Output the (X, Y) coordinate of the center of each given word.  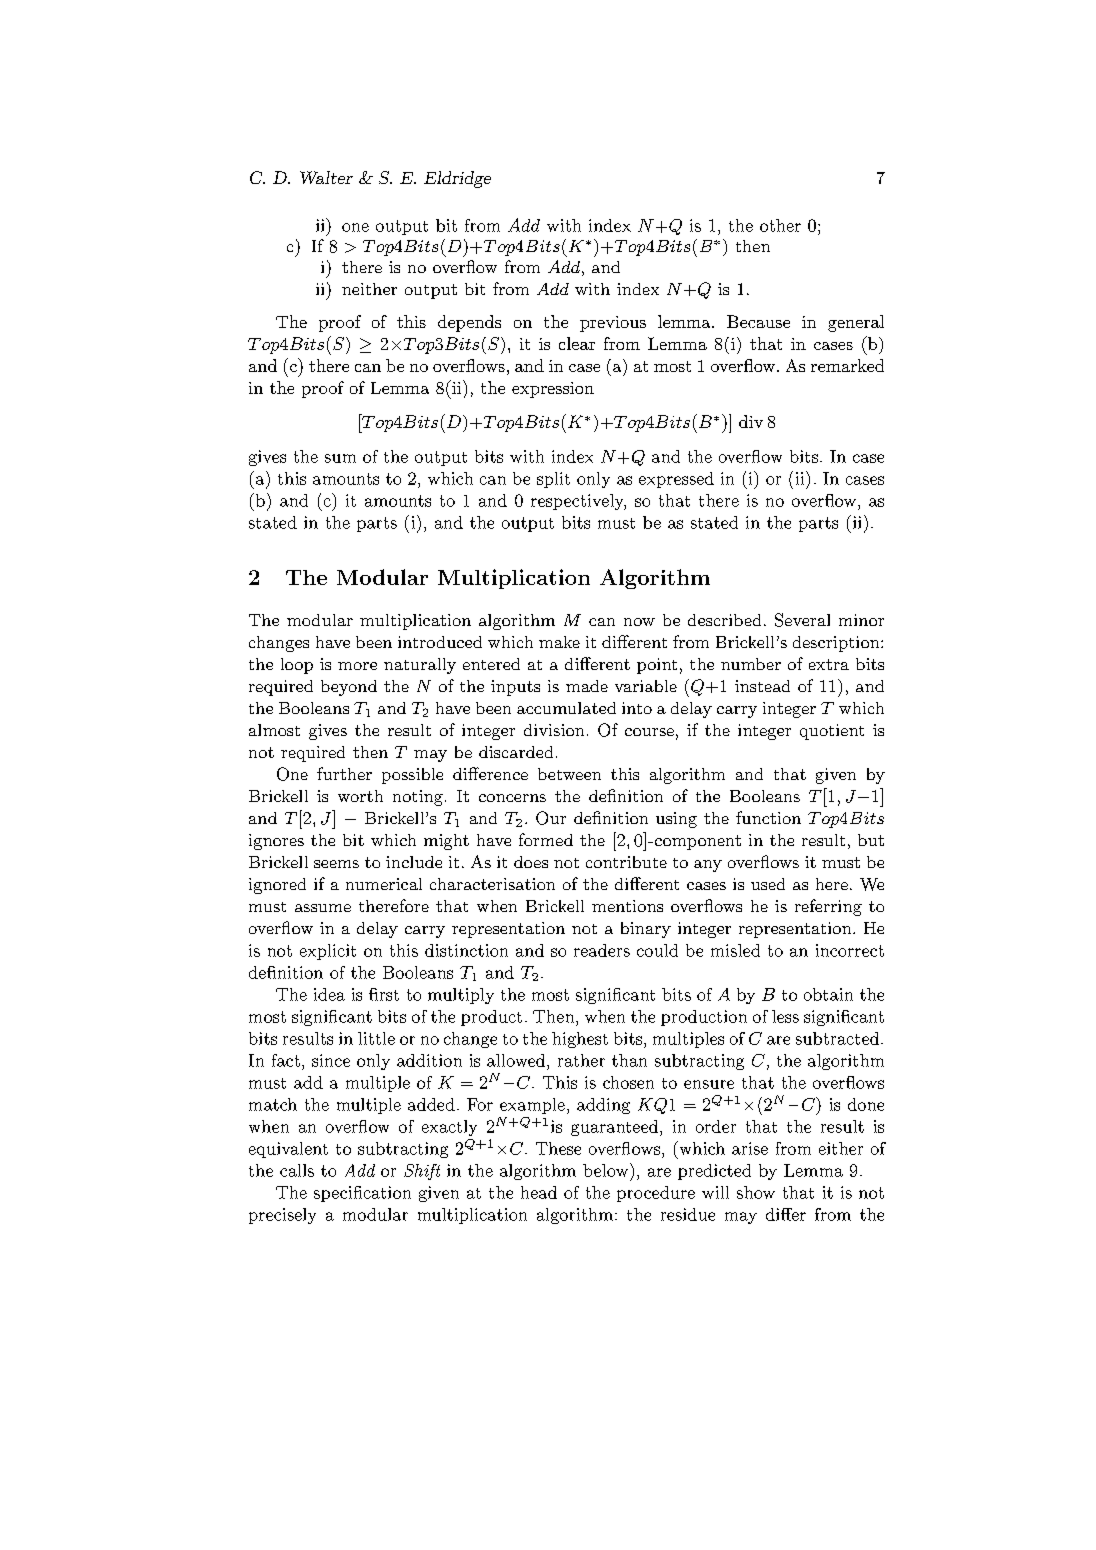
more (357, 666)
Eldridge (457, 179)
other (780, 225)
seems (336, 864)
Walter (326, 177)
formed (546, 839)
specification (362, 1194)
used (768, 884)
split (553, 480)
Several (802, 620)
